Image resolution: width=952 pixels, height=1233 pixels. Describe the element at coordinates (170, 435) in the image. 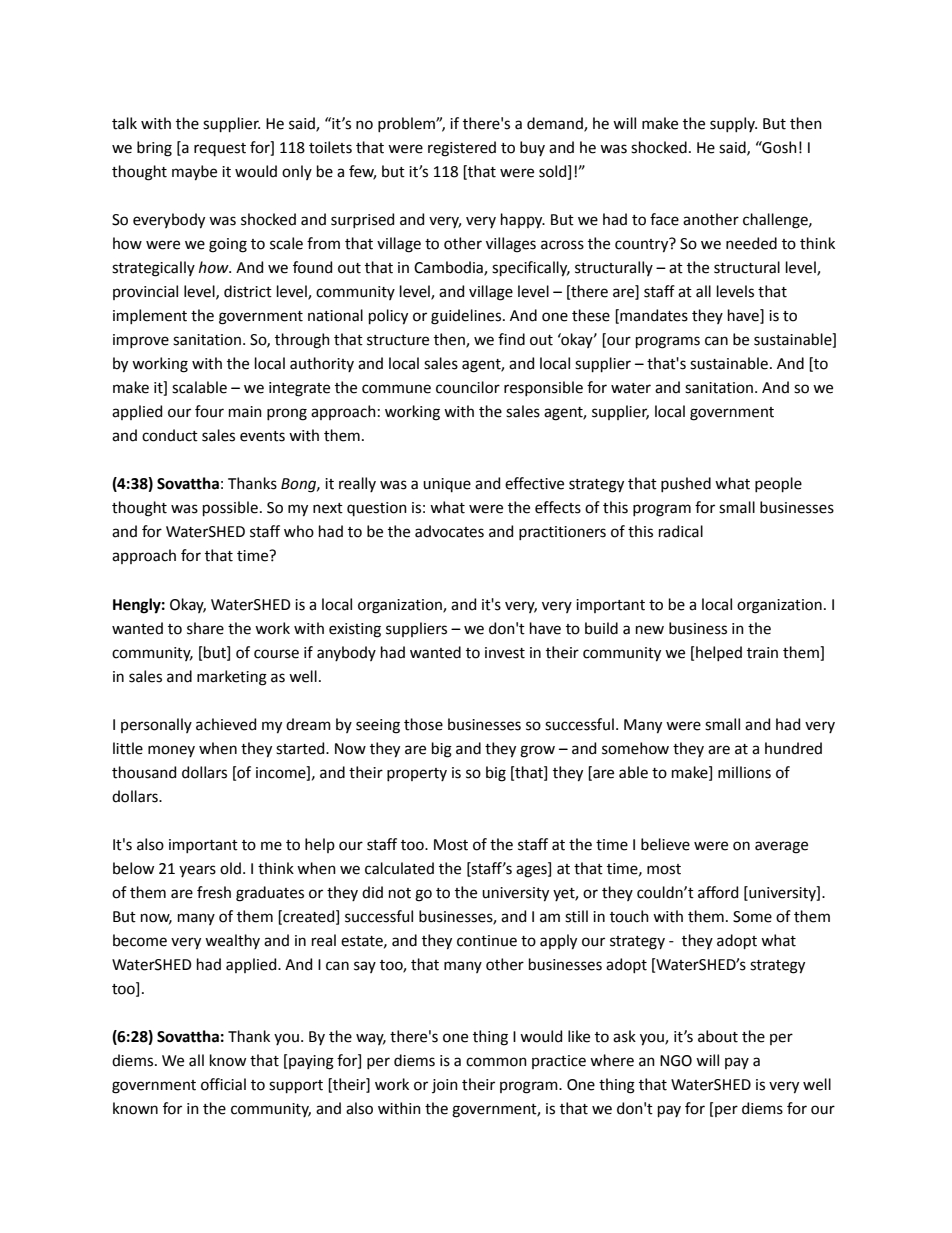

I see `conduct` at that location.
